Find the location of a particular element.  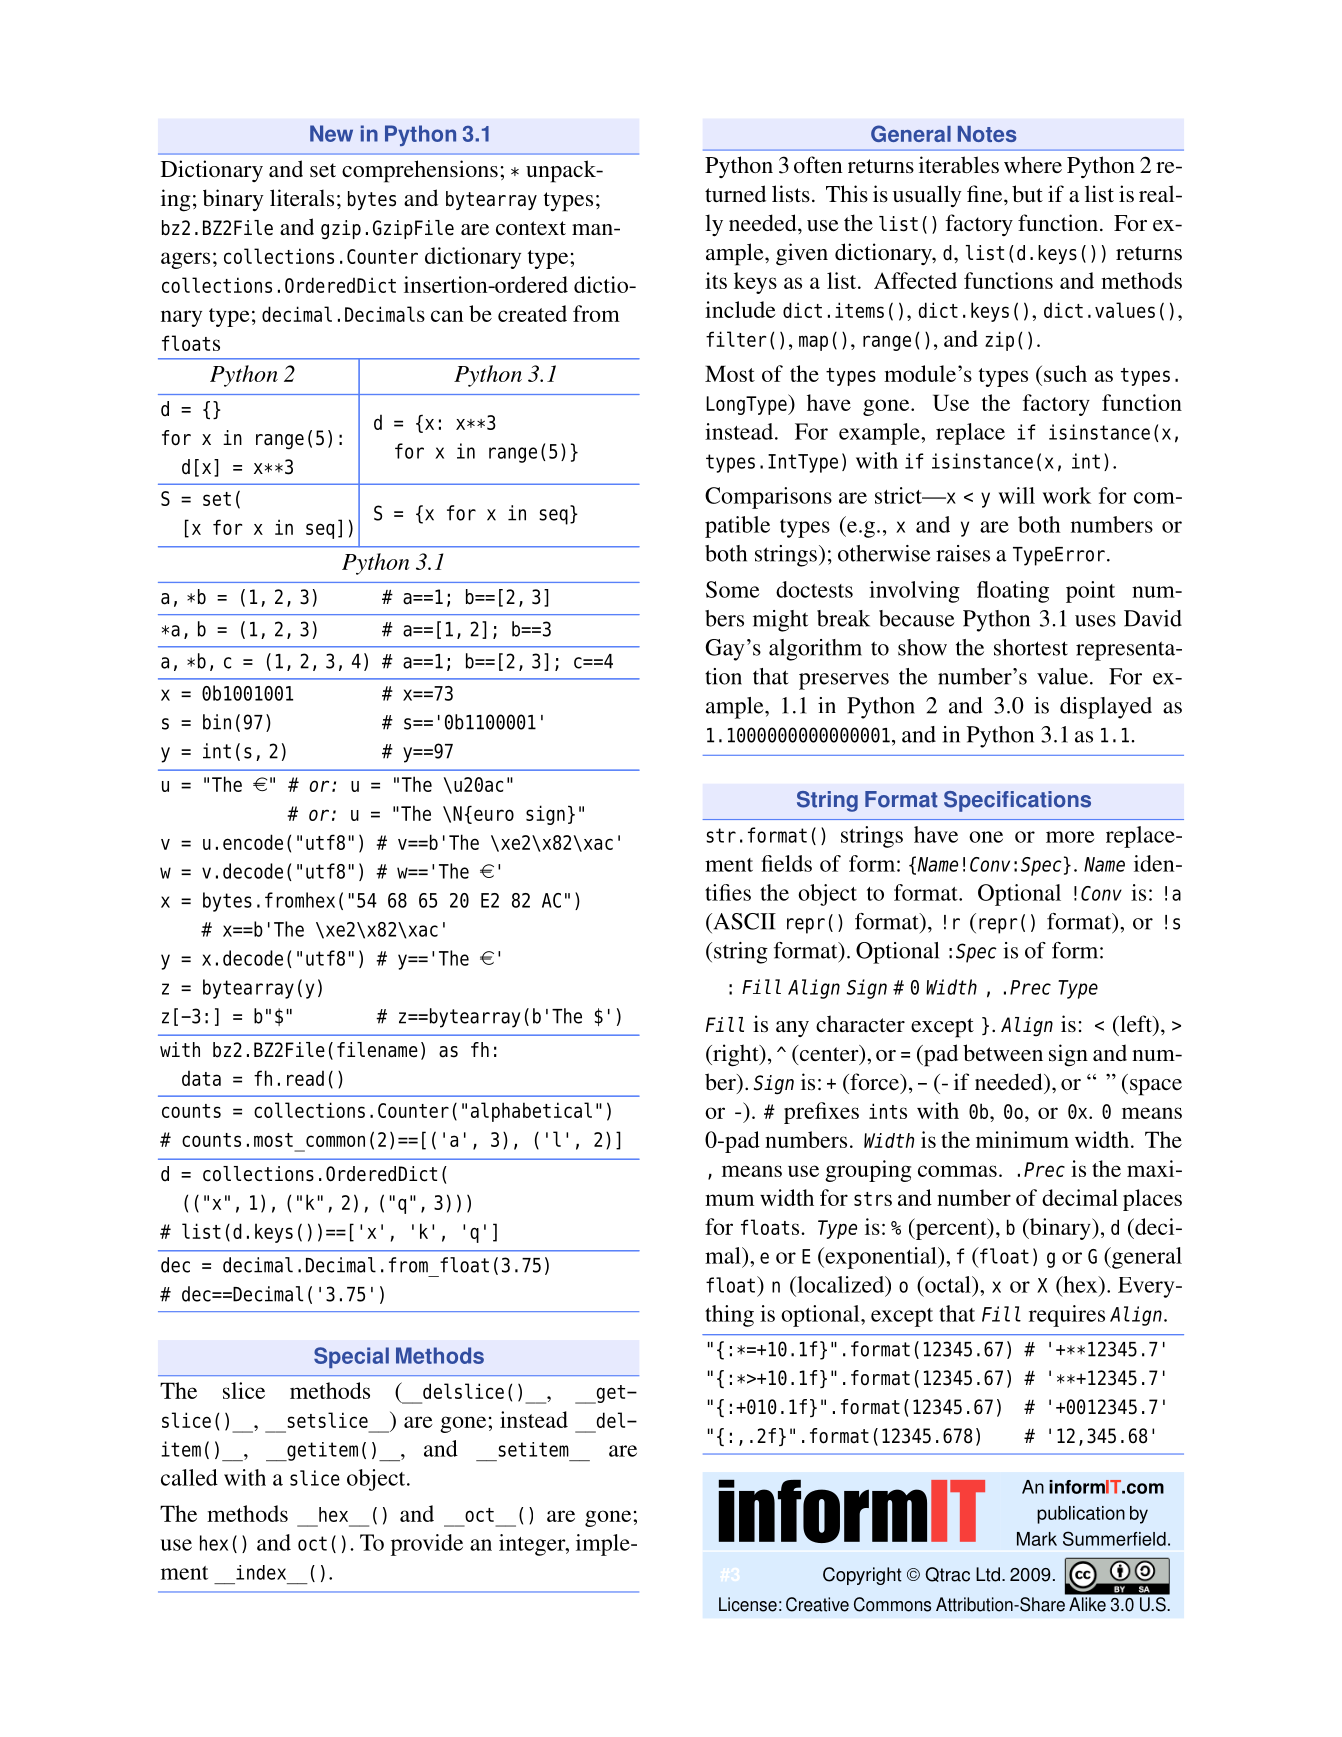

License is located at coordinates (748, 1604).
